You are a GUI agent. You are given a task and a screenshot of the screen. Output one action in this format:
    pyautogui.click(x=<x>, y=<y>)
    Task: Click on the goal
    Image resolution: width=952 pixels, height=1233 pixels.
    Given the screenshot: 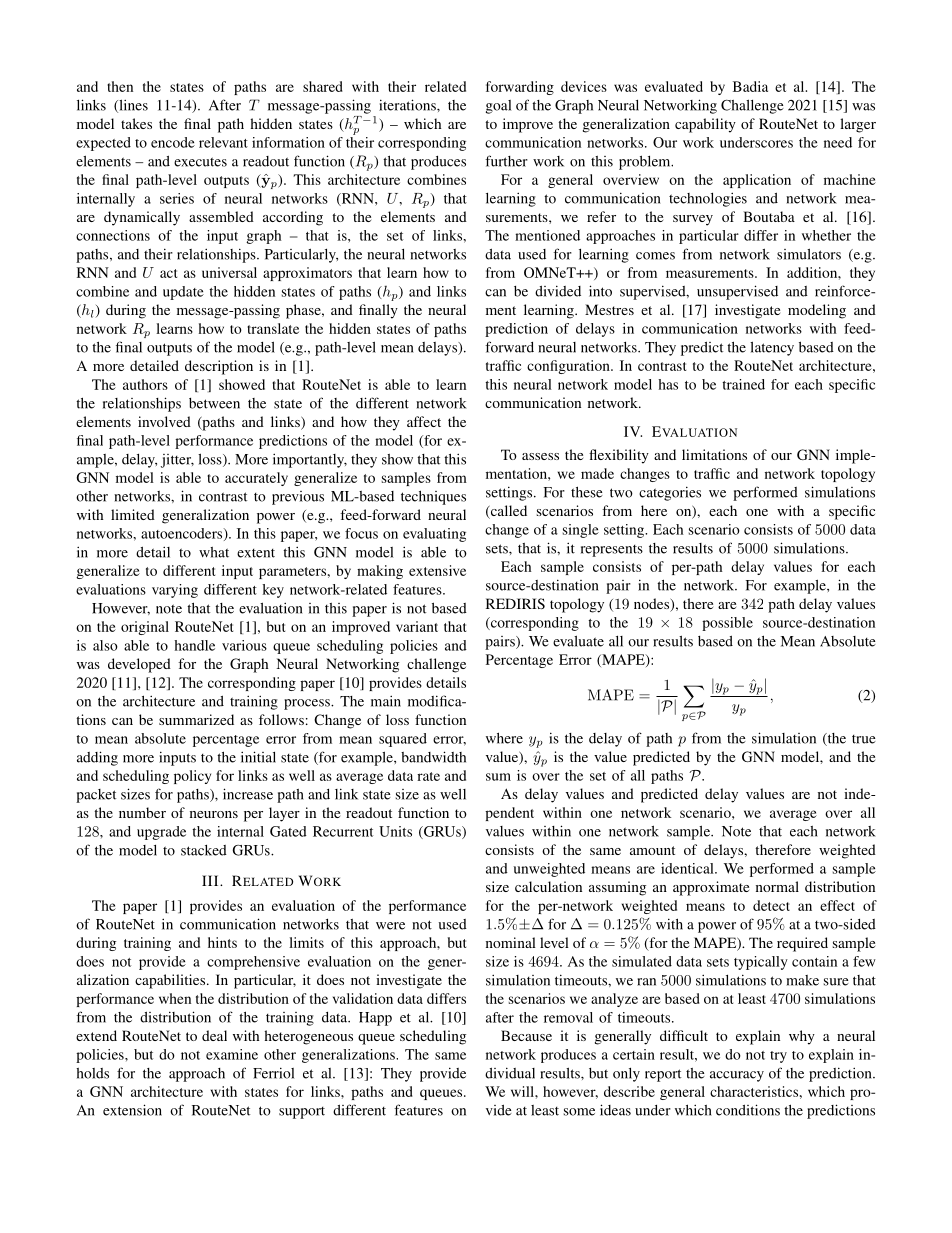 What is the action you would take?
    pyautogui.click(x=498, y=107)
